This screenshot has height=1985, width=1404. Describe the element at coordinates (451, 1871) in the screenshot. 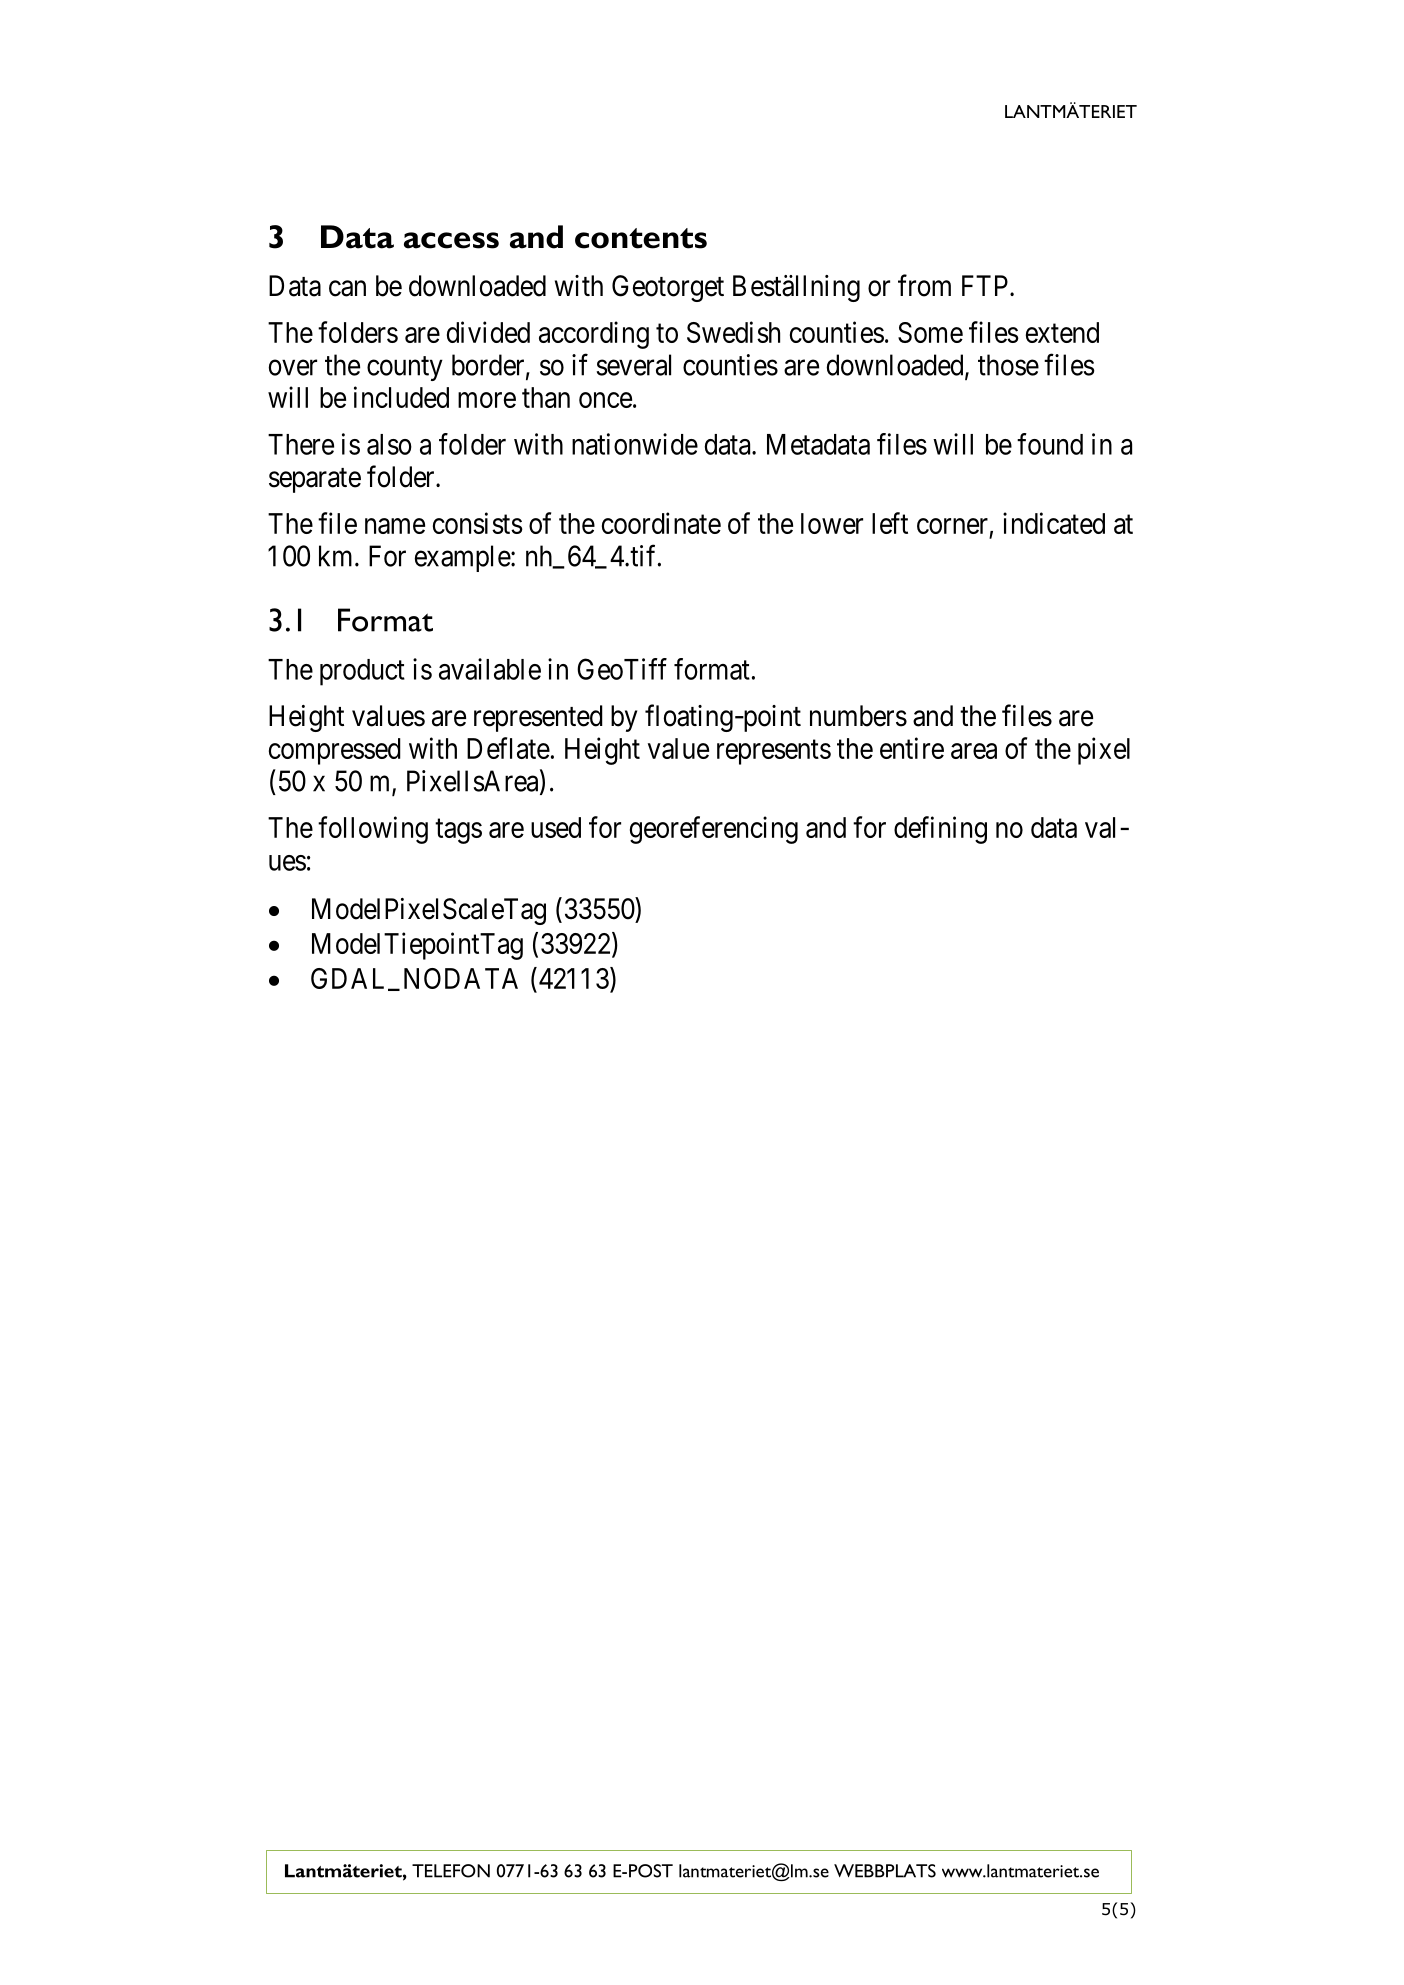

I see `TELEFON` at that location.
